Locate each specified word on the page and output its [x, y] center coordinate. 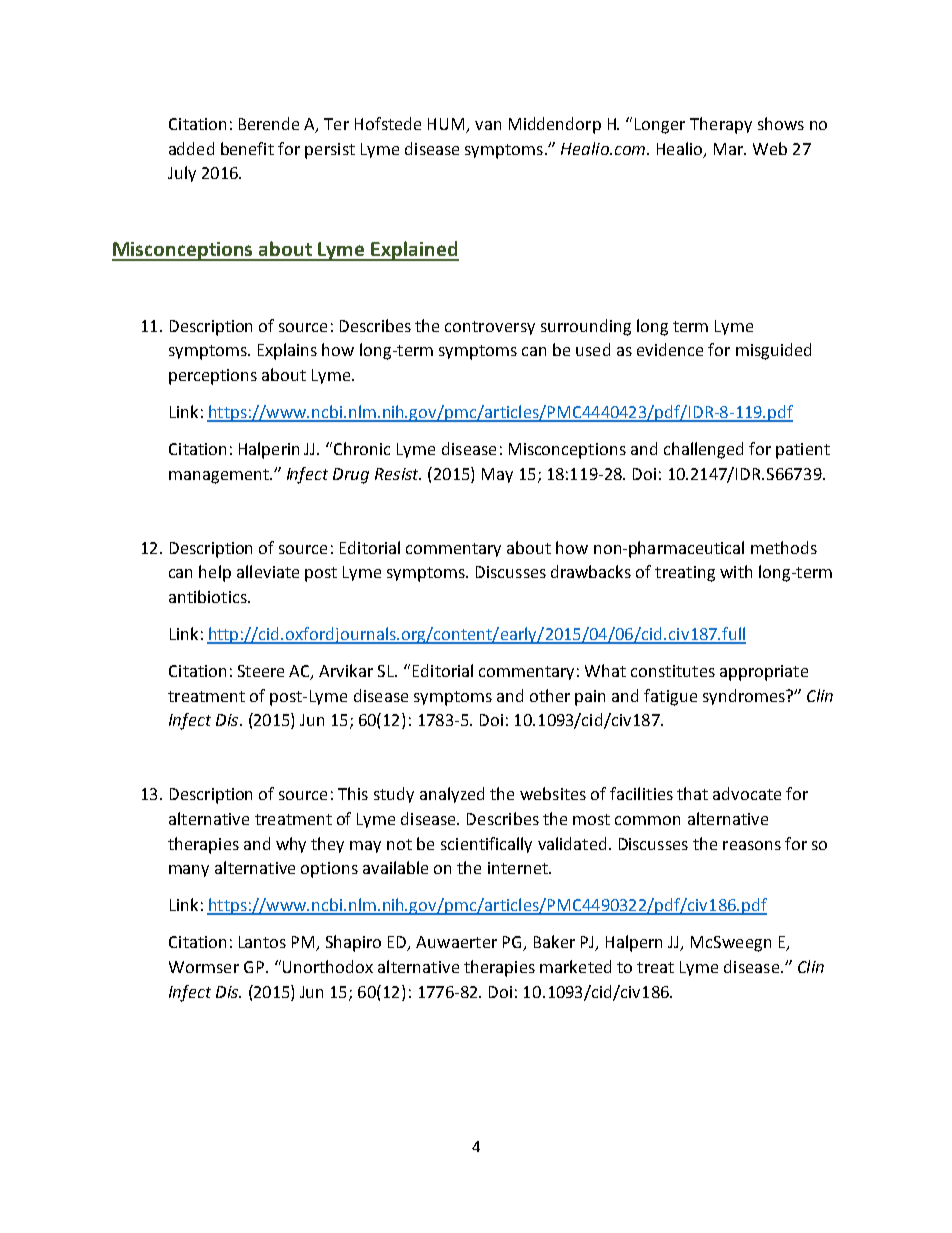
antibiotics [209, 596]
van [488, 125]
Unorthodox [328, 966]
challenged [703, 450]
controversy [490, 328]
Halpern [634, 943]
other [550, 695]
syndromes [745, 697]
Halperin [269, 450]
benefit [247, 148]
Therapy [721, 125]
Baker [554, 941]
